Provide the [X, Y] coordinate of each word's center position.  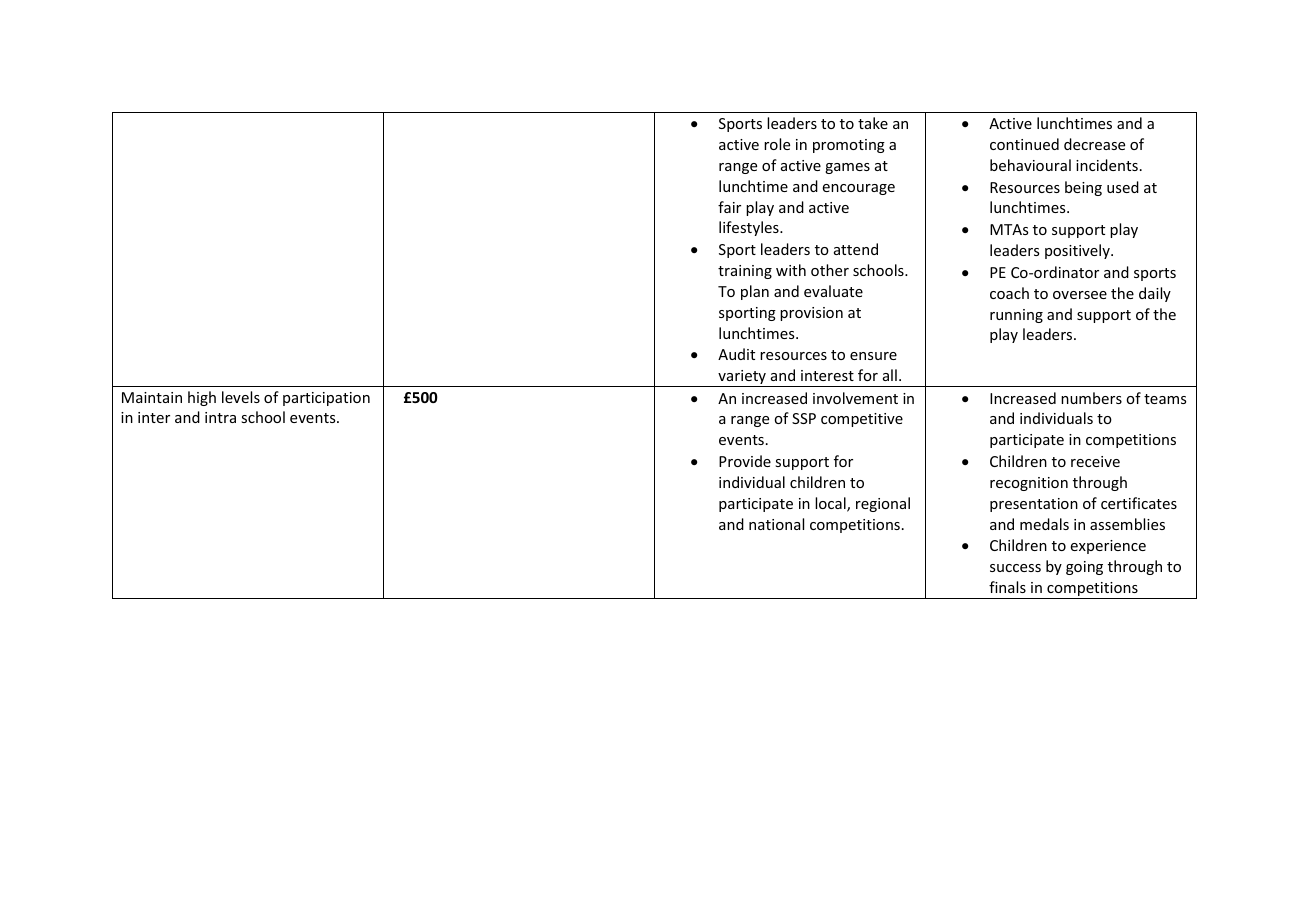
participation [326, 399]
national [776, 524]
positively [1078, 251]
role [777, 144]
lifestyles [750, 228]
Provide [745, 461]
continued [1024, 144]
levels [241, 397]
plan [755, 292]
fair [729, 207]
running [1016, 316]
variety [742, 378]
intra [220, 417]
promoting [849, 146]
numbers [1091, 398]
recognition [1029, 484]
